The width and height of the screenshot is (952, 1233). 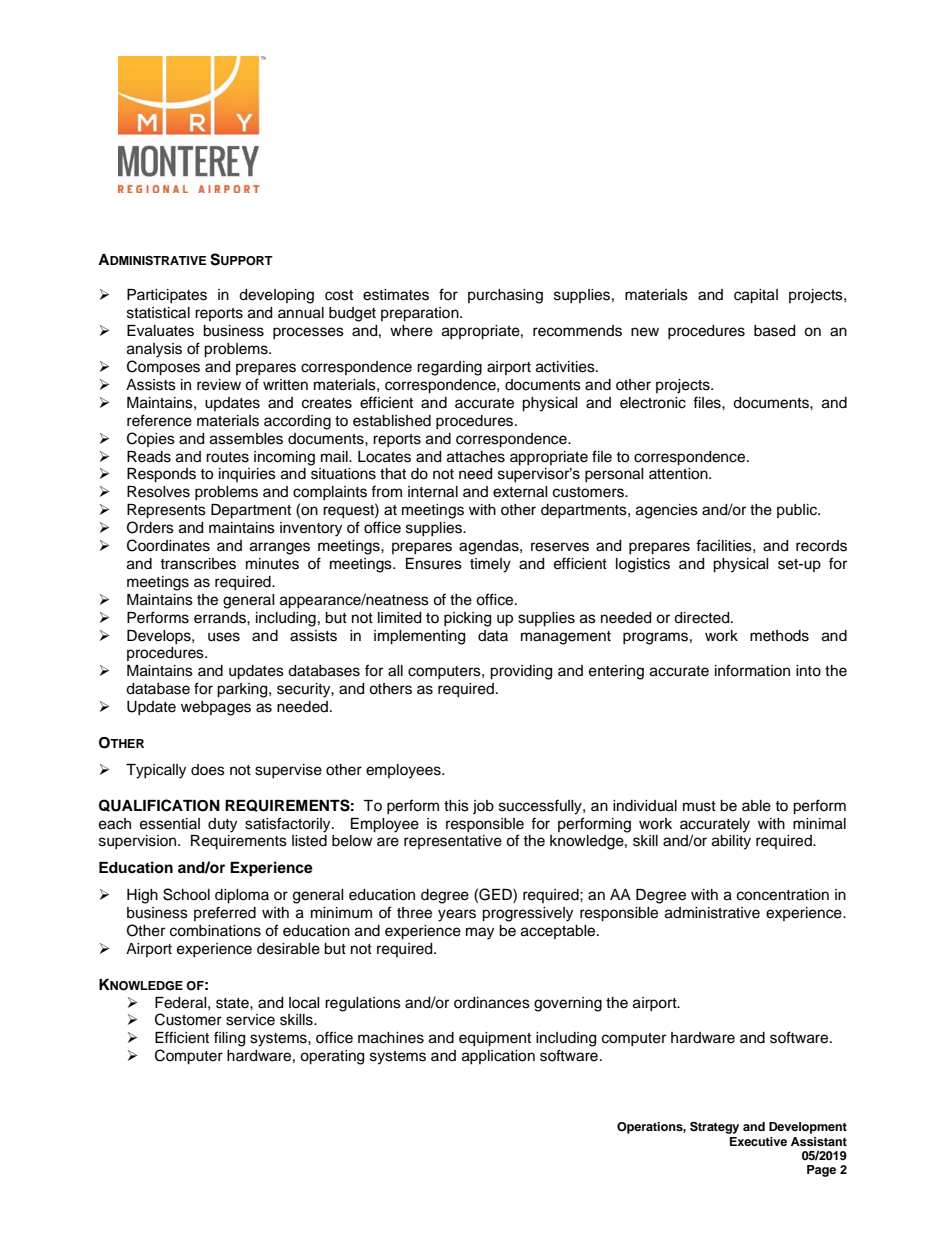 What do you see at coordinates (421, 314) in the screenshot?
I see `preparation` at bounding box center [421, 314].
